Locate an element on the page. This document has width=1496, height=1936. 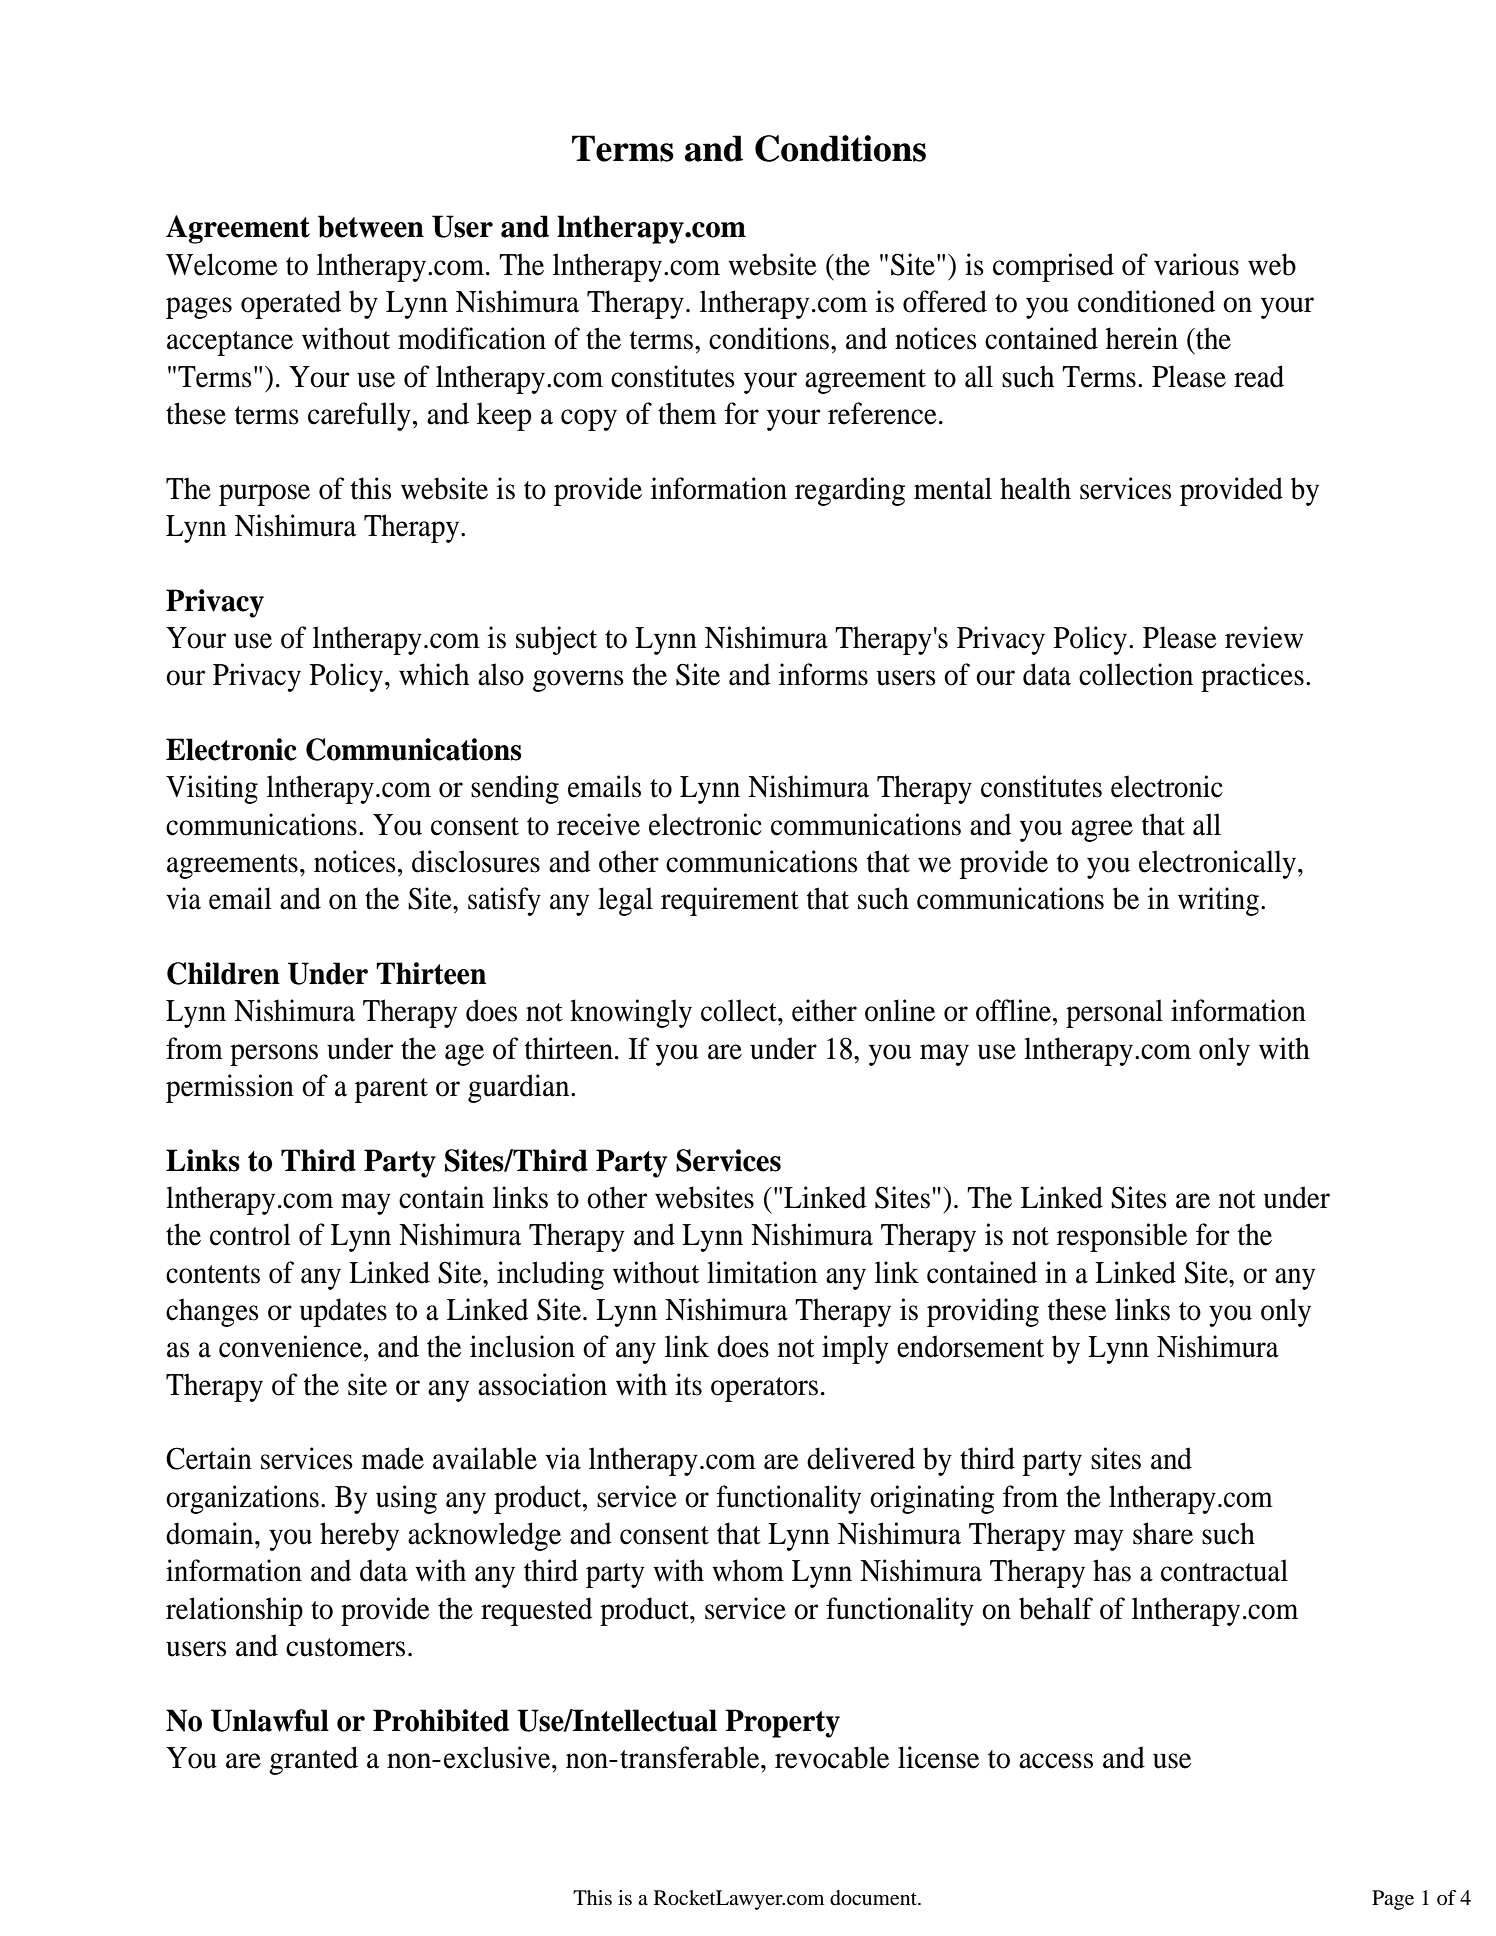
updates is located at coordinates (343, 1312).
